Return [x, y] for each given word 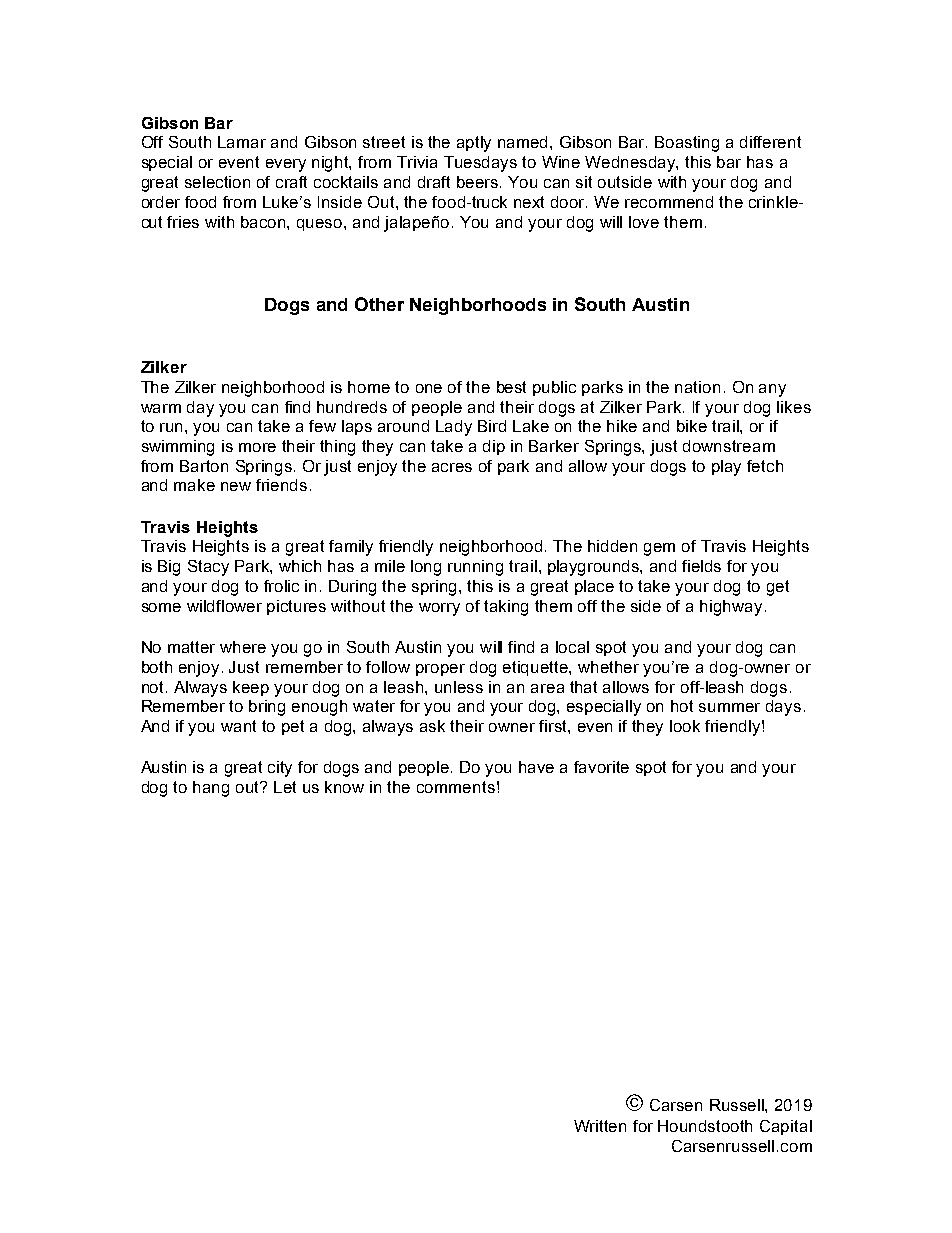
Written [600, 1126]
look [685, 726]
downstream [729, 446]
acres [452, 467]
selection [217, 182]
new [236, 486]
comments [456, 787]
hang [211, 789]
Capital [786, 1127]
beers [479, 182]
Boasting [687, 144]
